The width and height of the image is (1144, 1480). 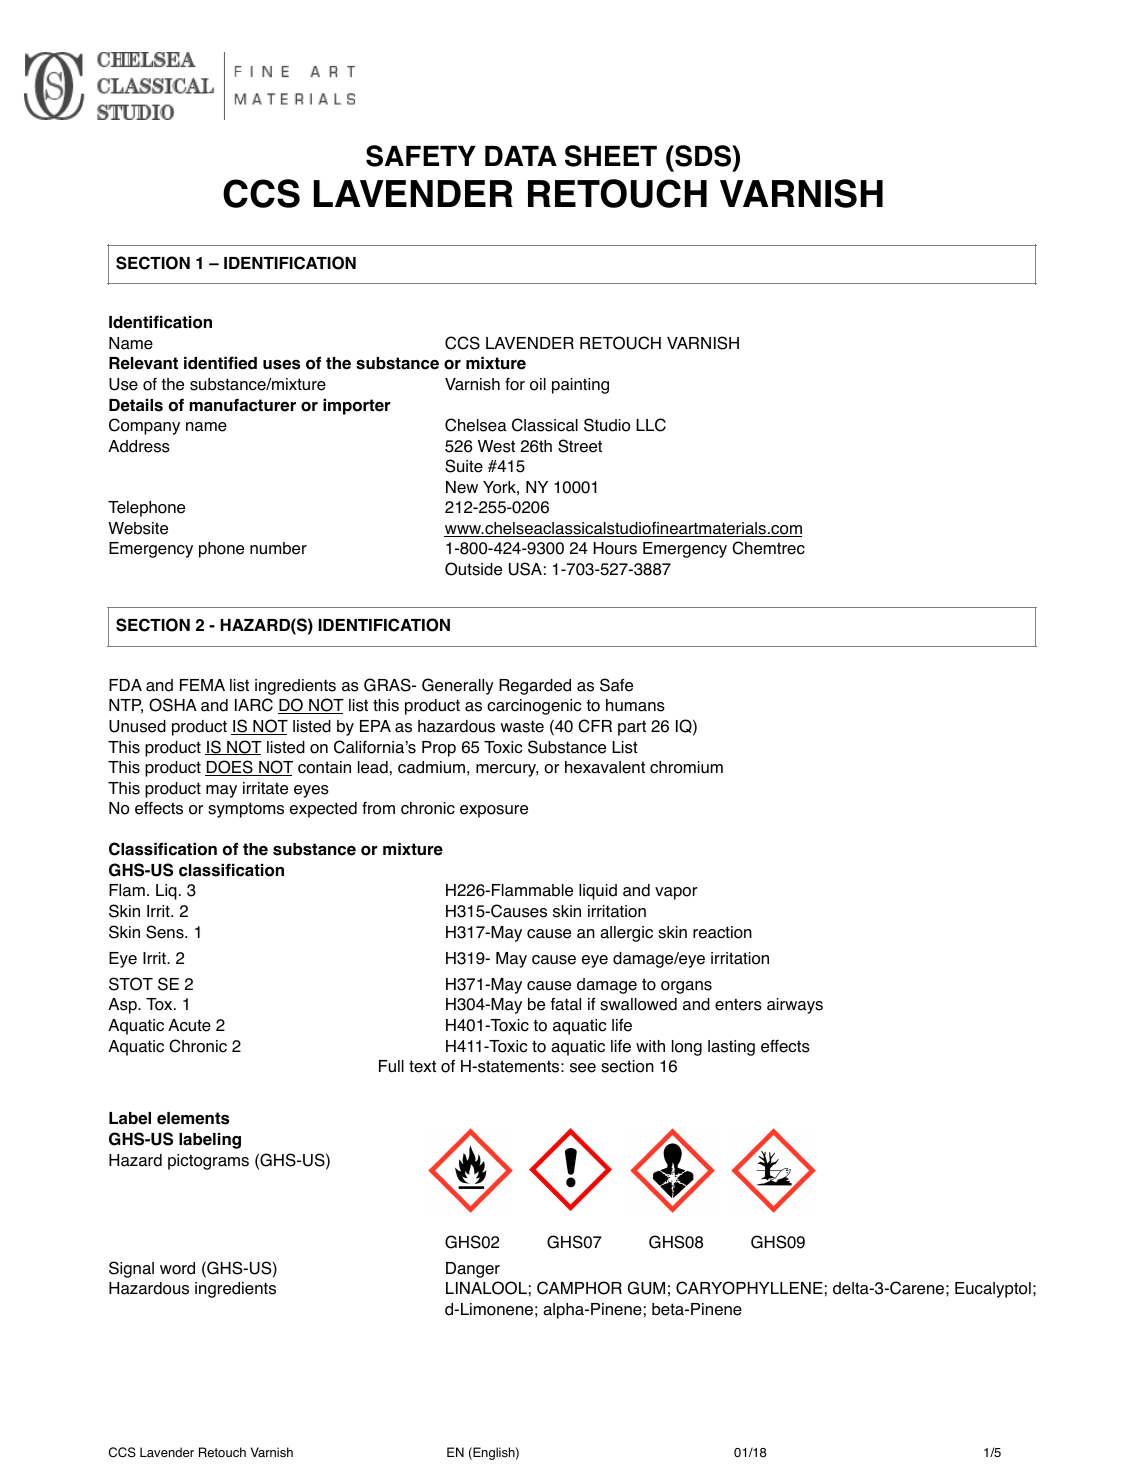 What do you see at coordinates (534, 707) in the image?
I see `carcinogenic` at bounding box center [534, 707].
